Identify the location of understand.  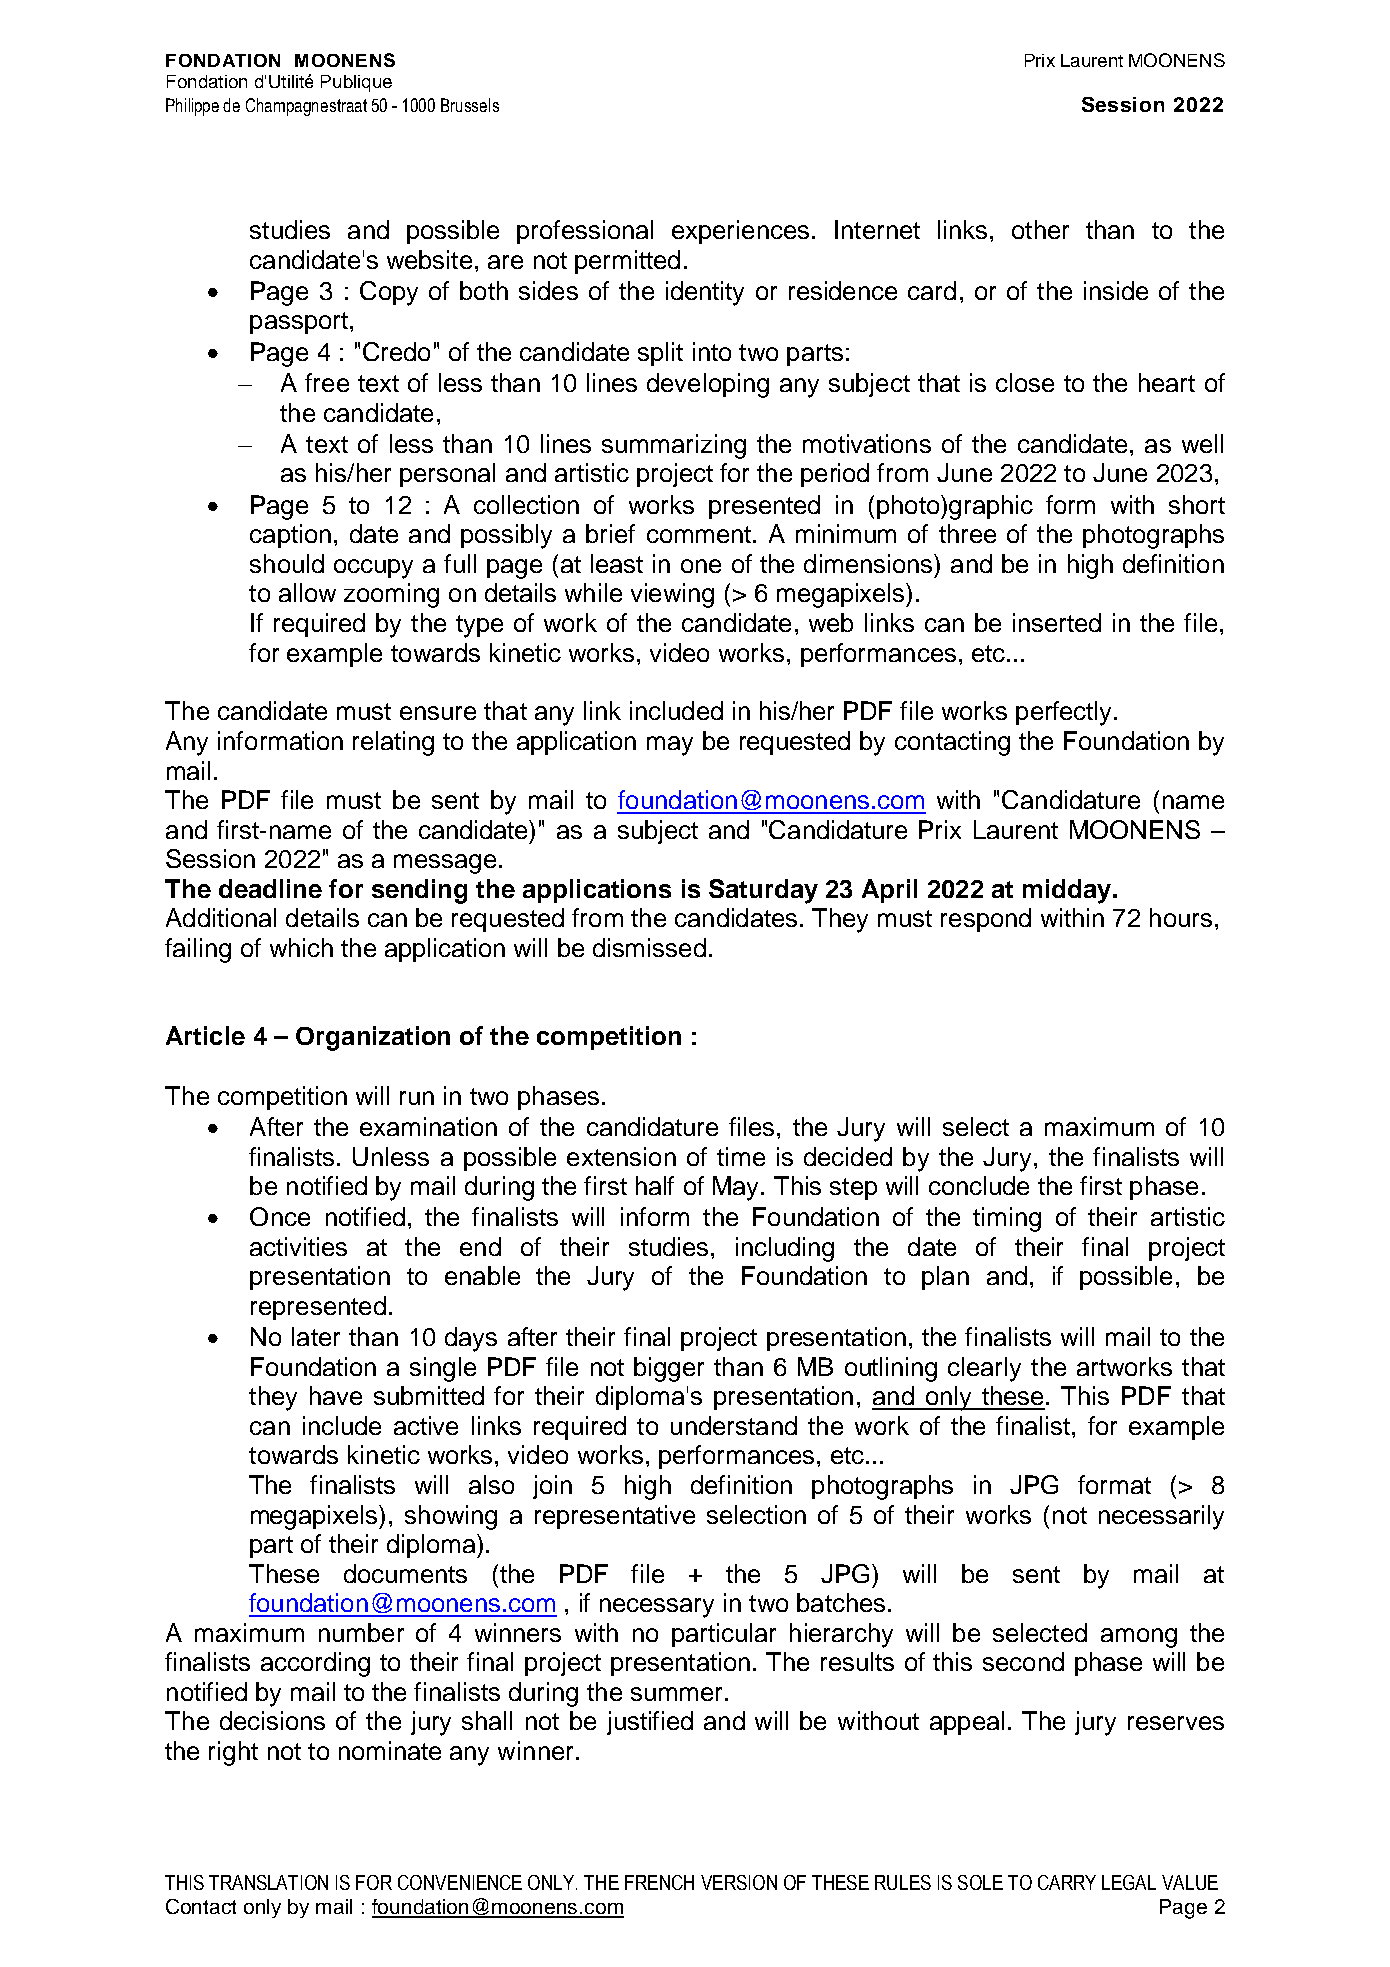
(734, 1425).
